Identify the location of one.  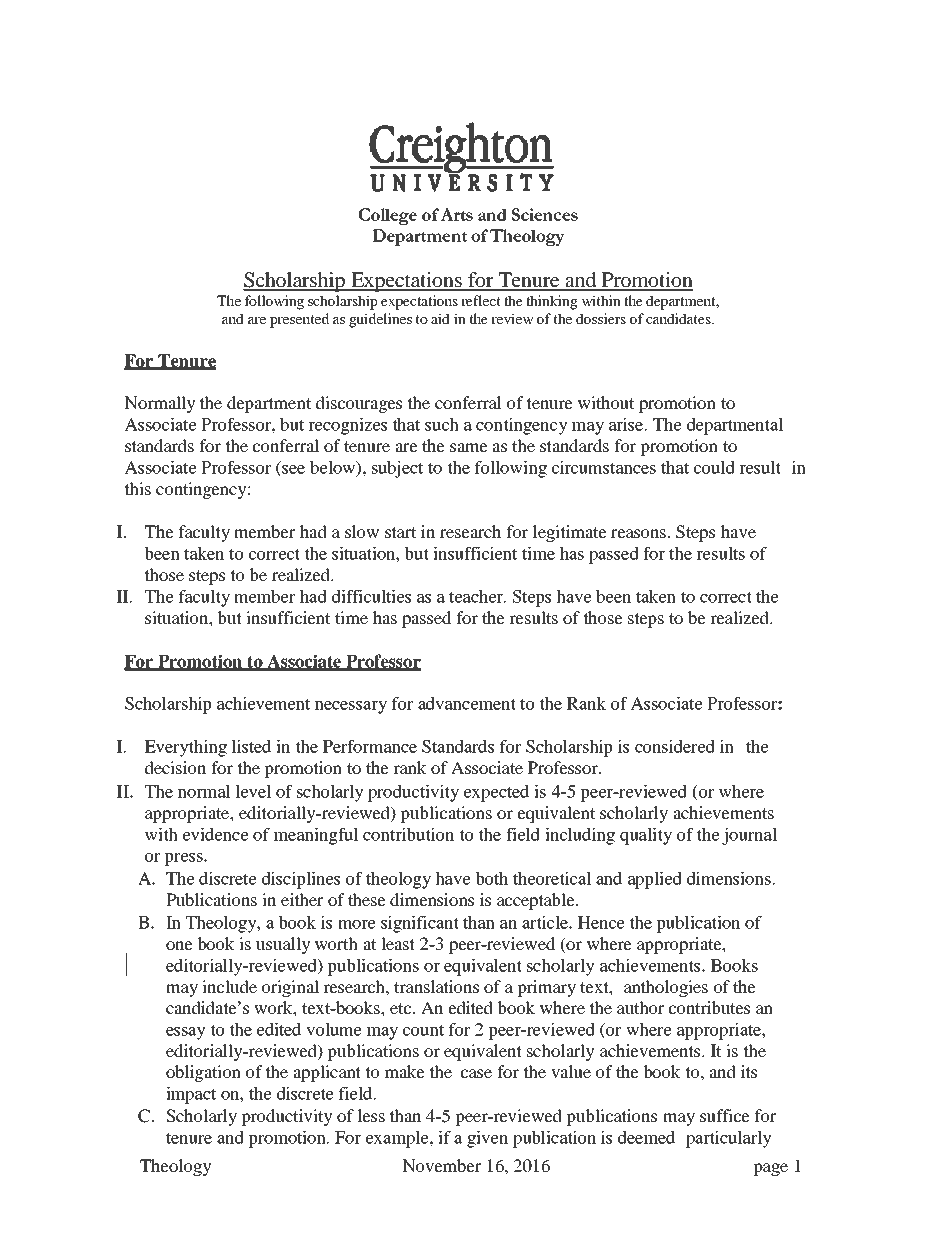
(179, 945).
